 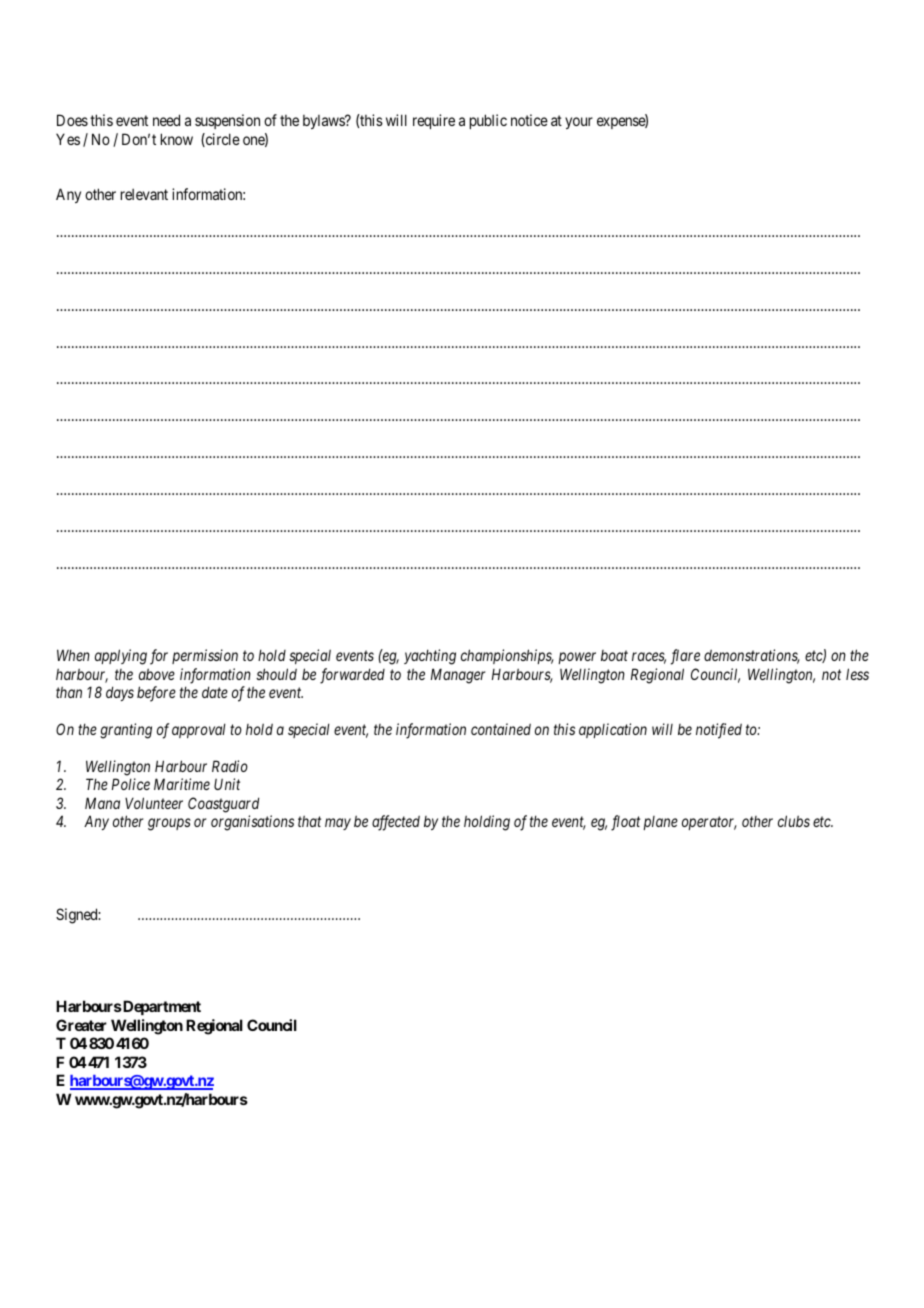 I want to click on notified, so click(x=719, y=731).
